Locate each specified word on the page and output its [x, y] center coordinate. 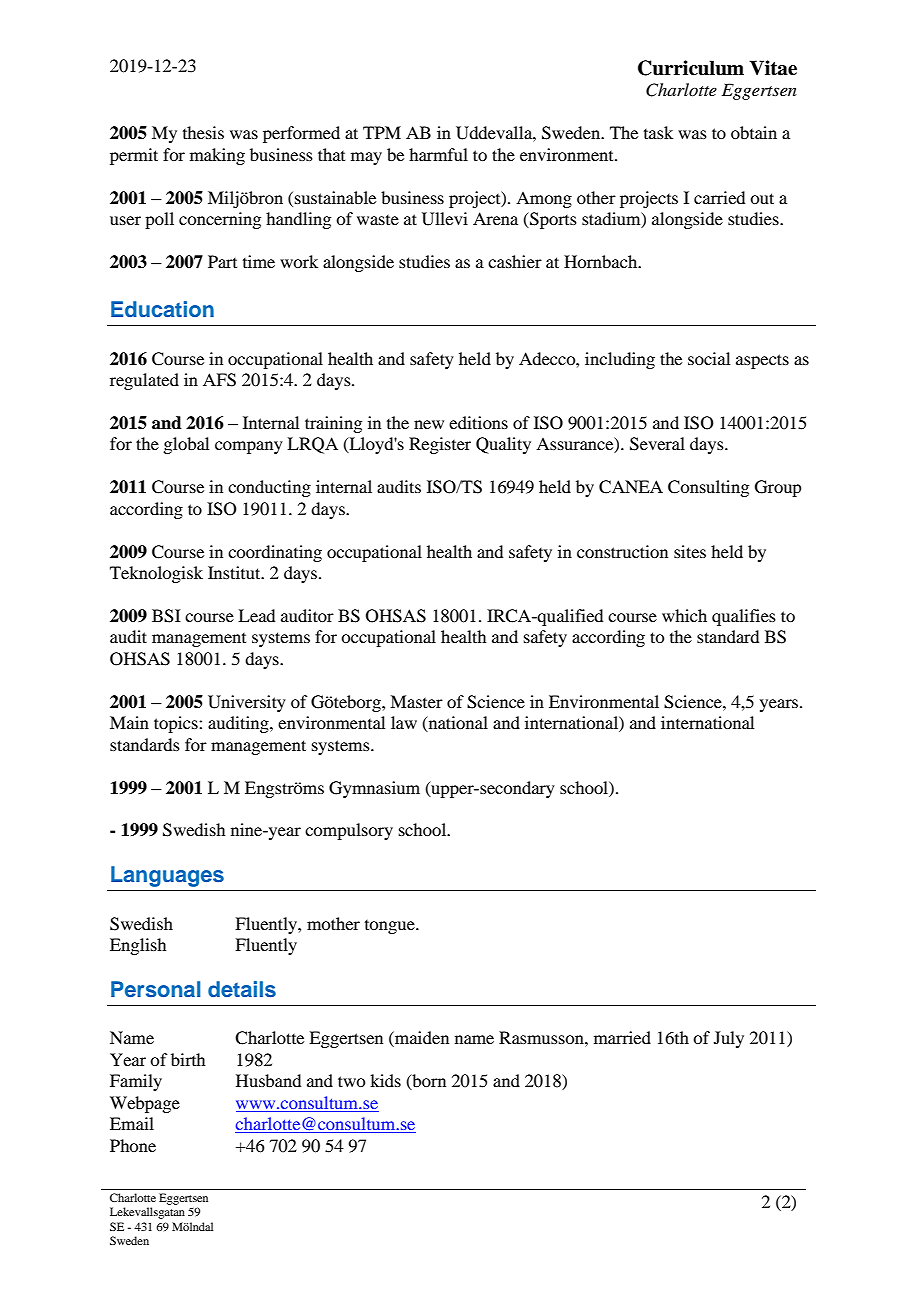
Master [416, 701]
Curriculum [691, 68]
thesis [203, 132]
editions [478, 422]
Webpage [145, 1104]
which [684, 615]
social [709, 358]
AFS [219, 380]
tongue [391, 927]
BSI [166, 616]
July [729, 1039]
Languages [167, 876]
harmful [438, 154]
